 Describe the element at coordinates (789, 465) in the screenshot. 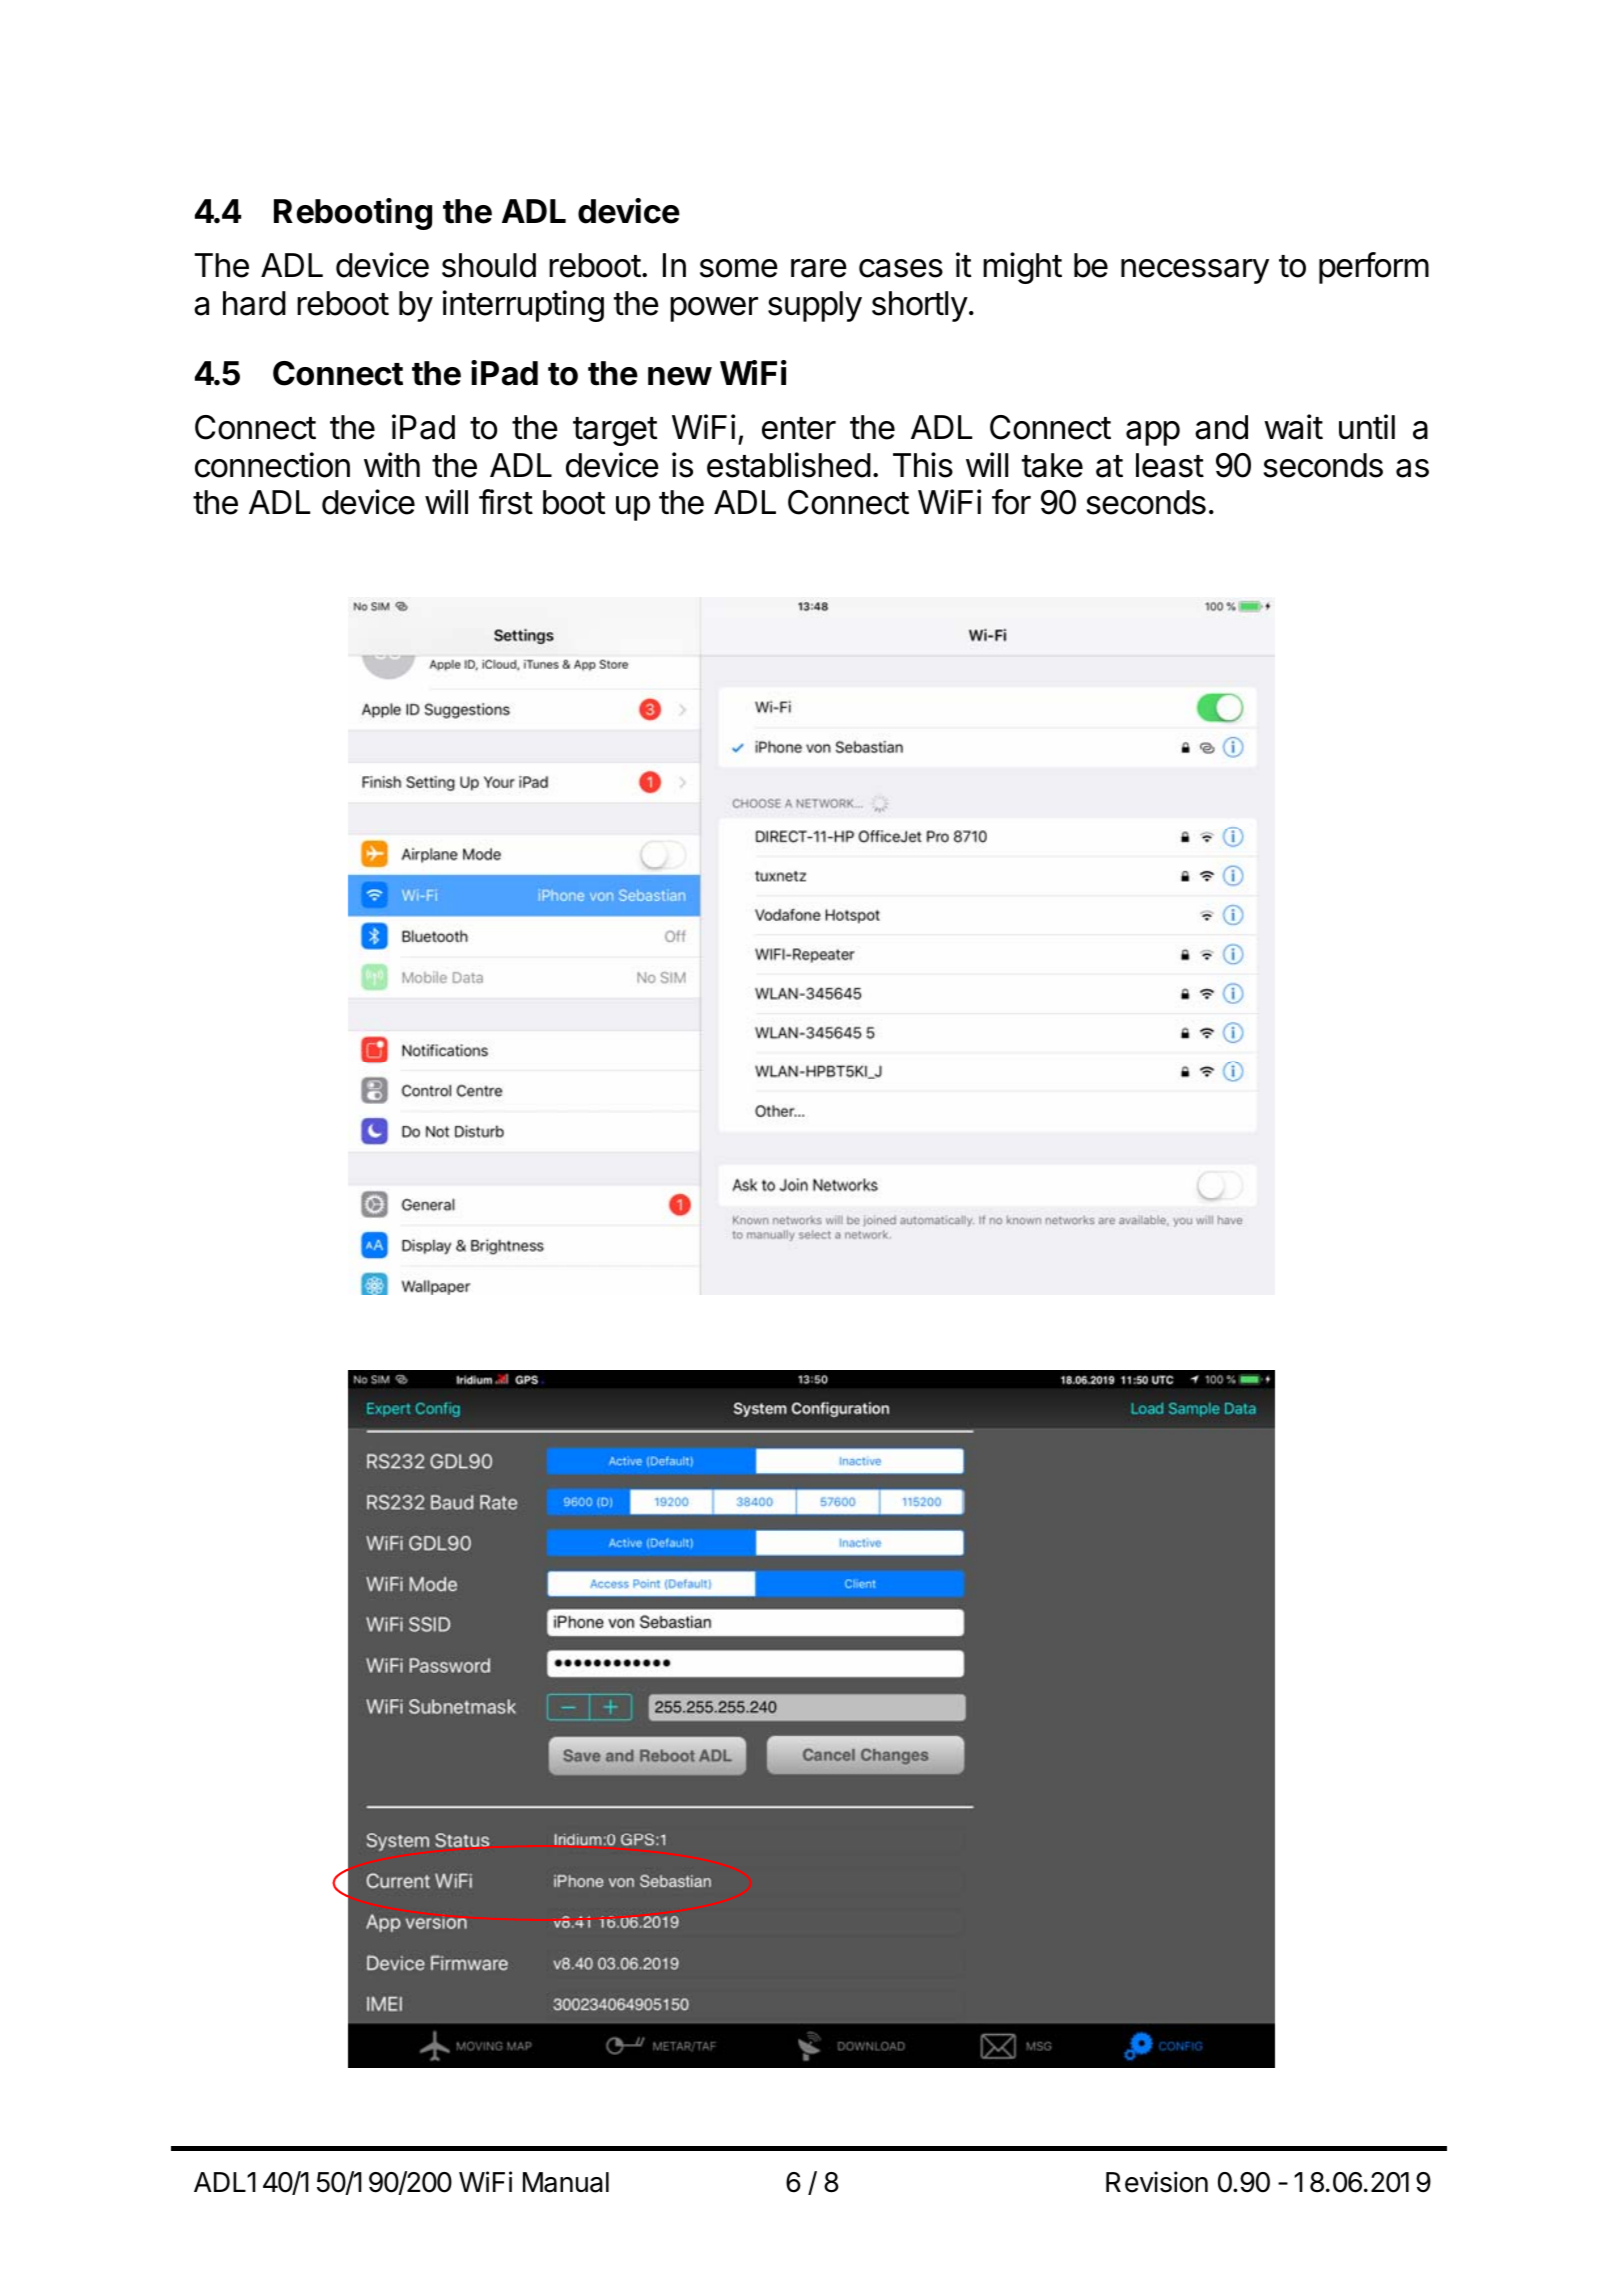

I see `established` at that location.
